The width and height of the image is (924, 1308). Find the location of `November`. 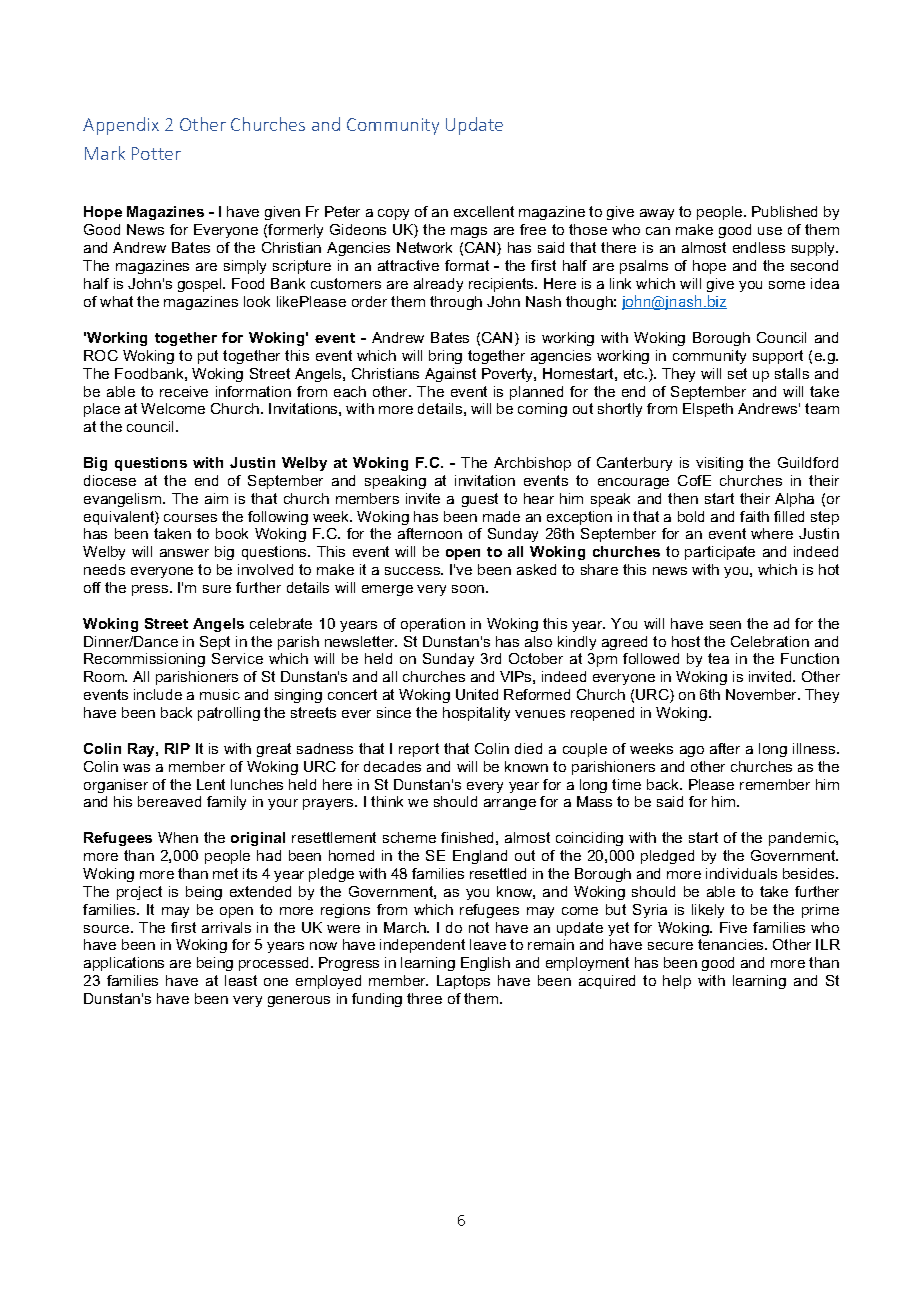

November is located at coordinates (763, 694).
